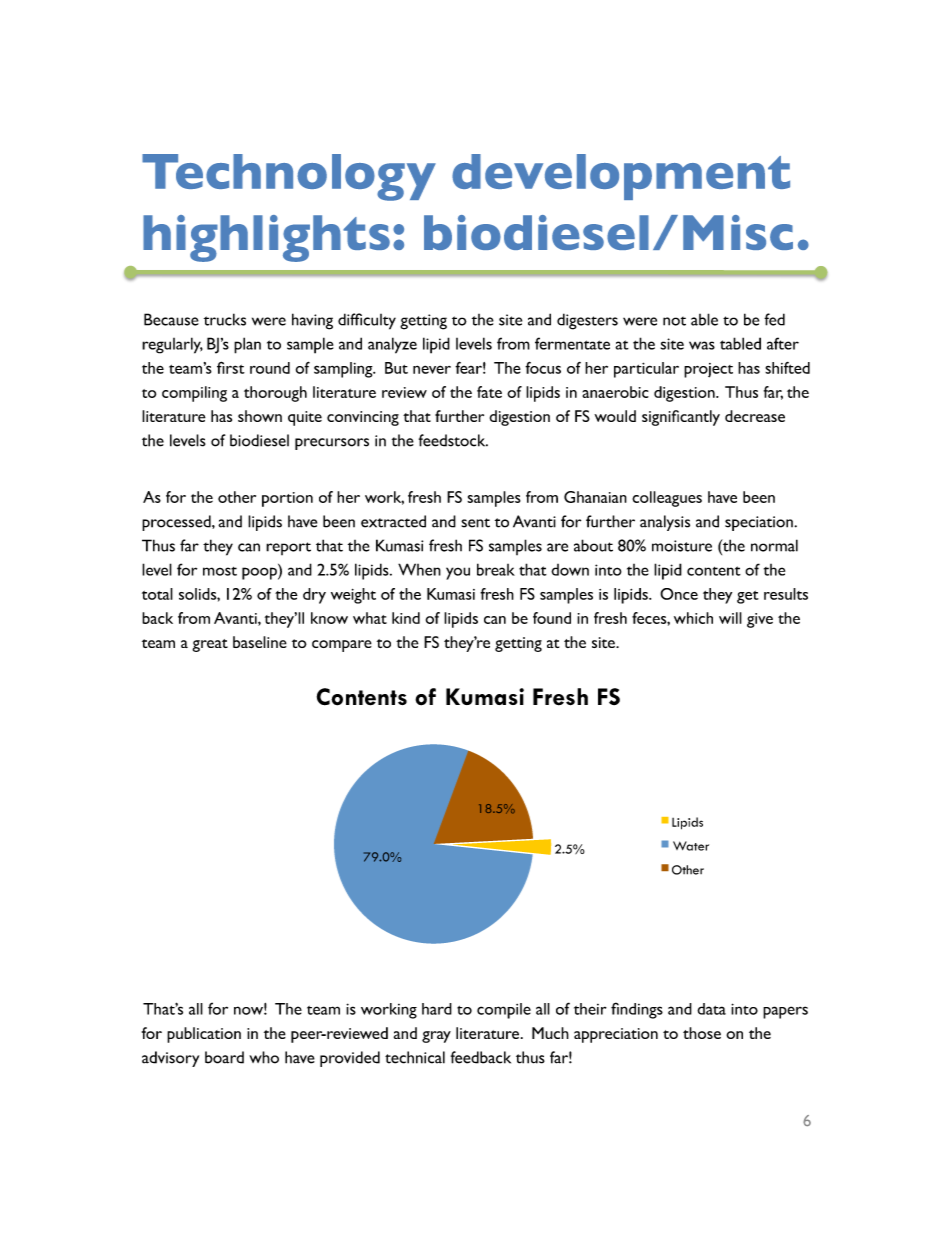 This image has height=1233, width=952. I want to click on publication, so click(204, 1035).
